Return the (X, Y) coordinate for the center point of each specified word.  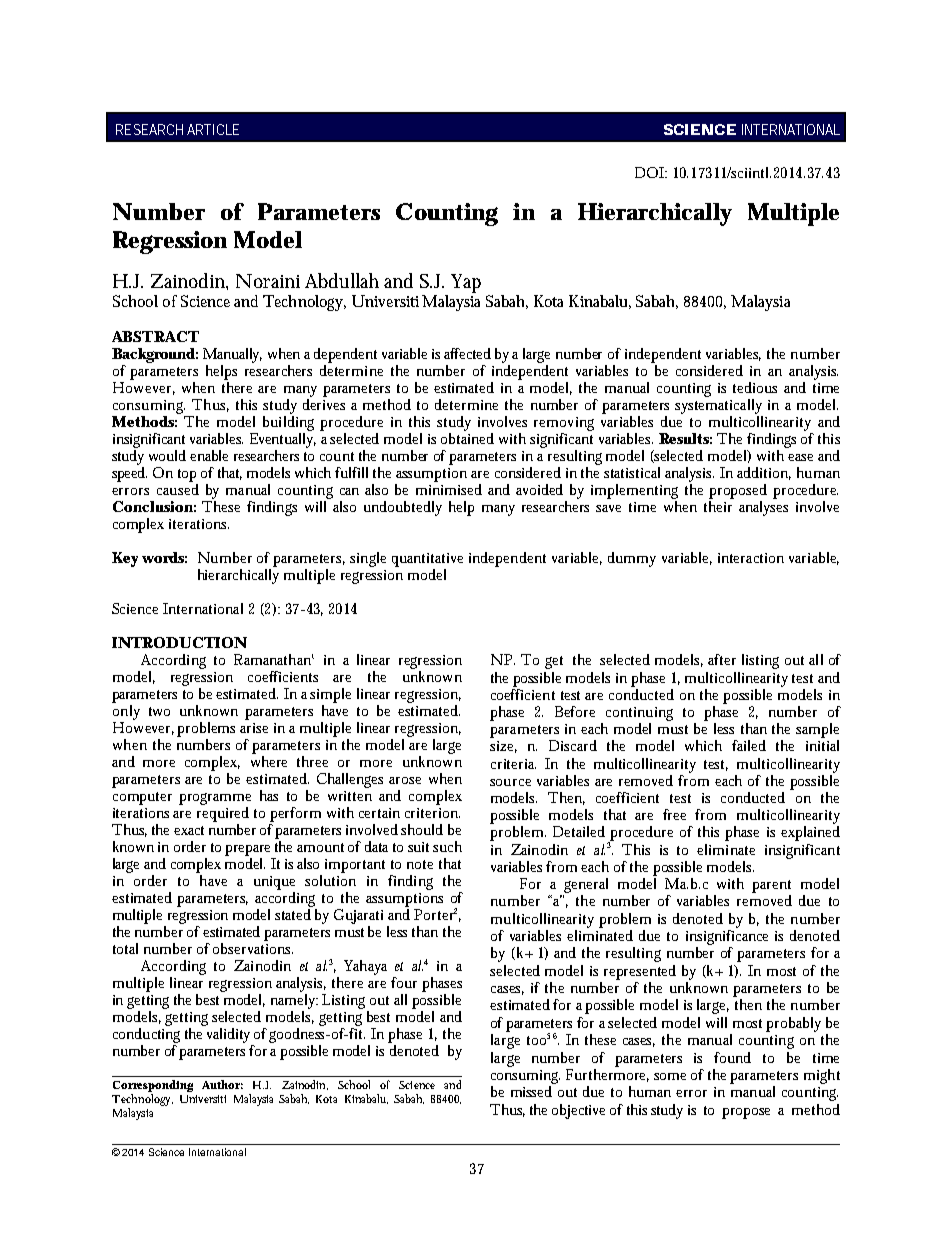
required (223, 816)
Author (222, 1084)
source (510, 782)
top (188, 477)
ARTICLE (213, 129)
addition (764, 473)
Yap (466, 283)
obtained (467, 438)
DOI (650, 172)
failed (749, 745)
